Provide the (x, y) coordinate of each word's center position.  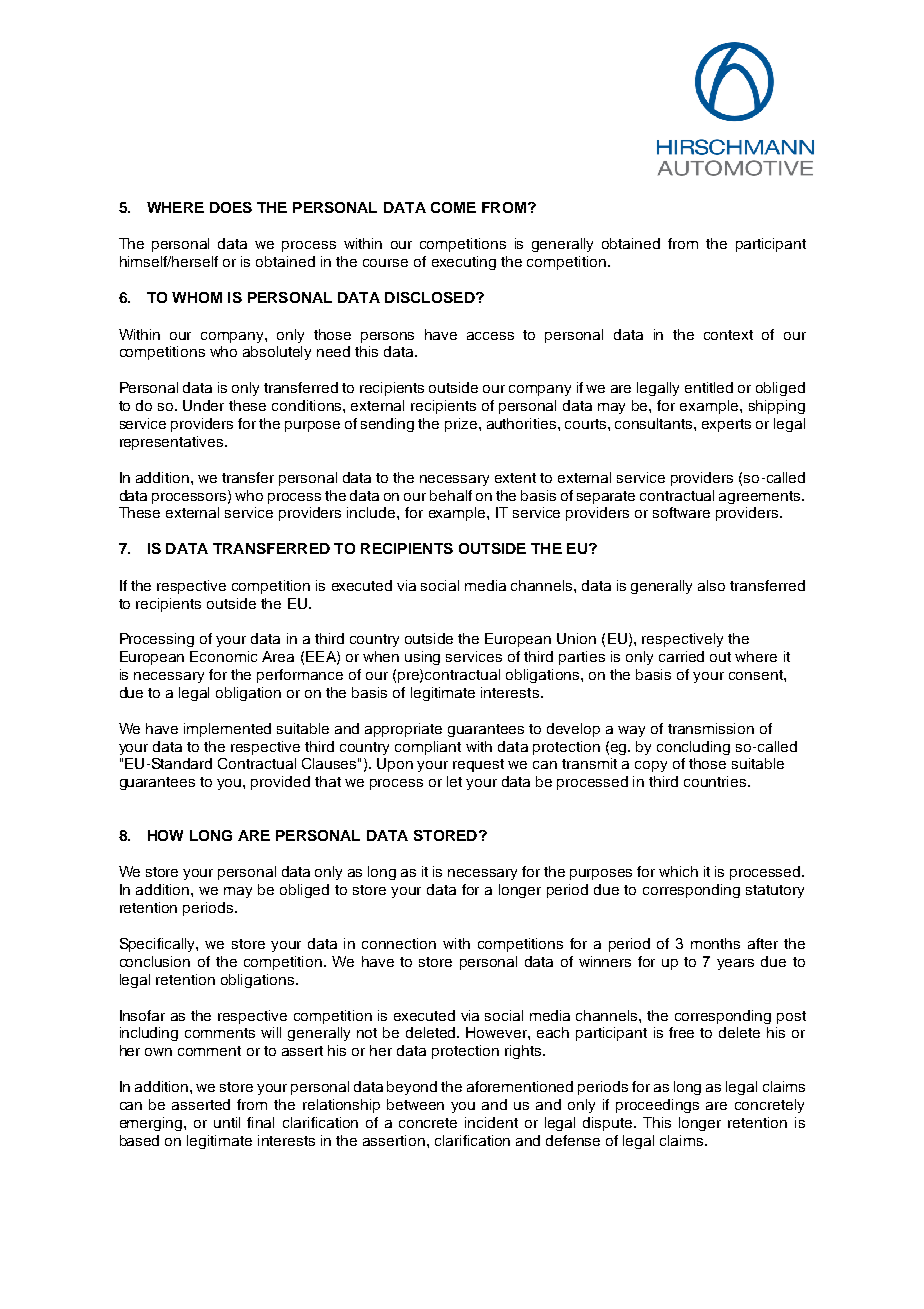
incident (491, 1122)
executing (464, 263)
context (728, 335)
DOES (231, 207)
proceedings (657, 1106)
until (227, 1122)
